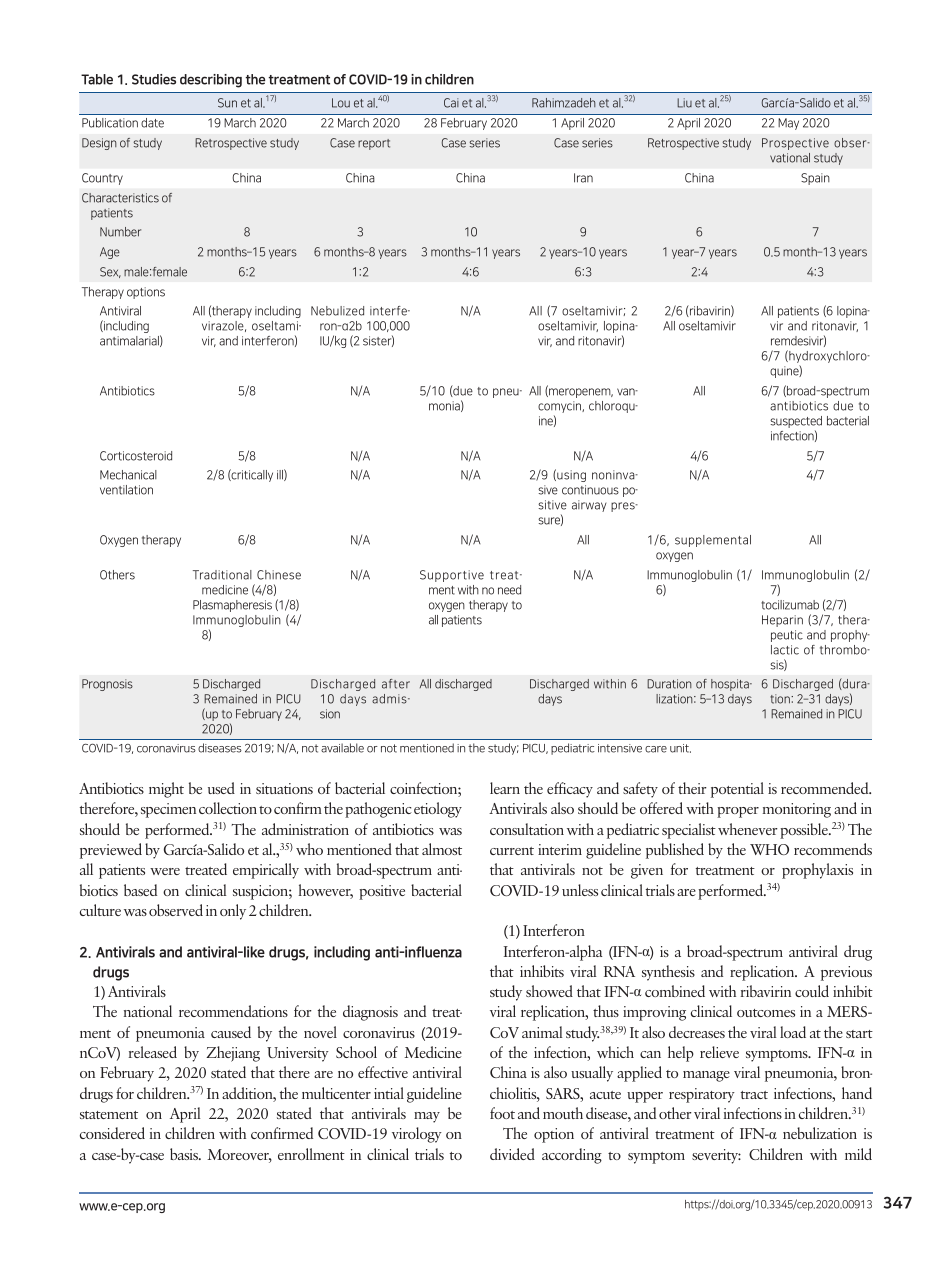 This image has width=952, height=1270. What do you see at coordinates (505, 788) in the image?
I see `learn` at bounding box center [505, 788].
